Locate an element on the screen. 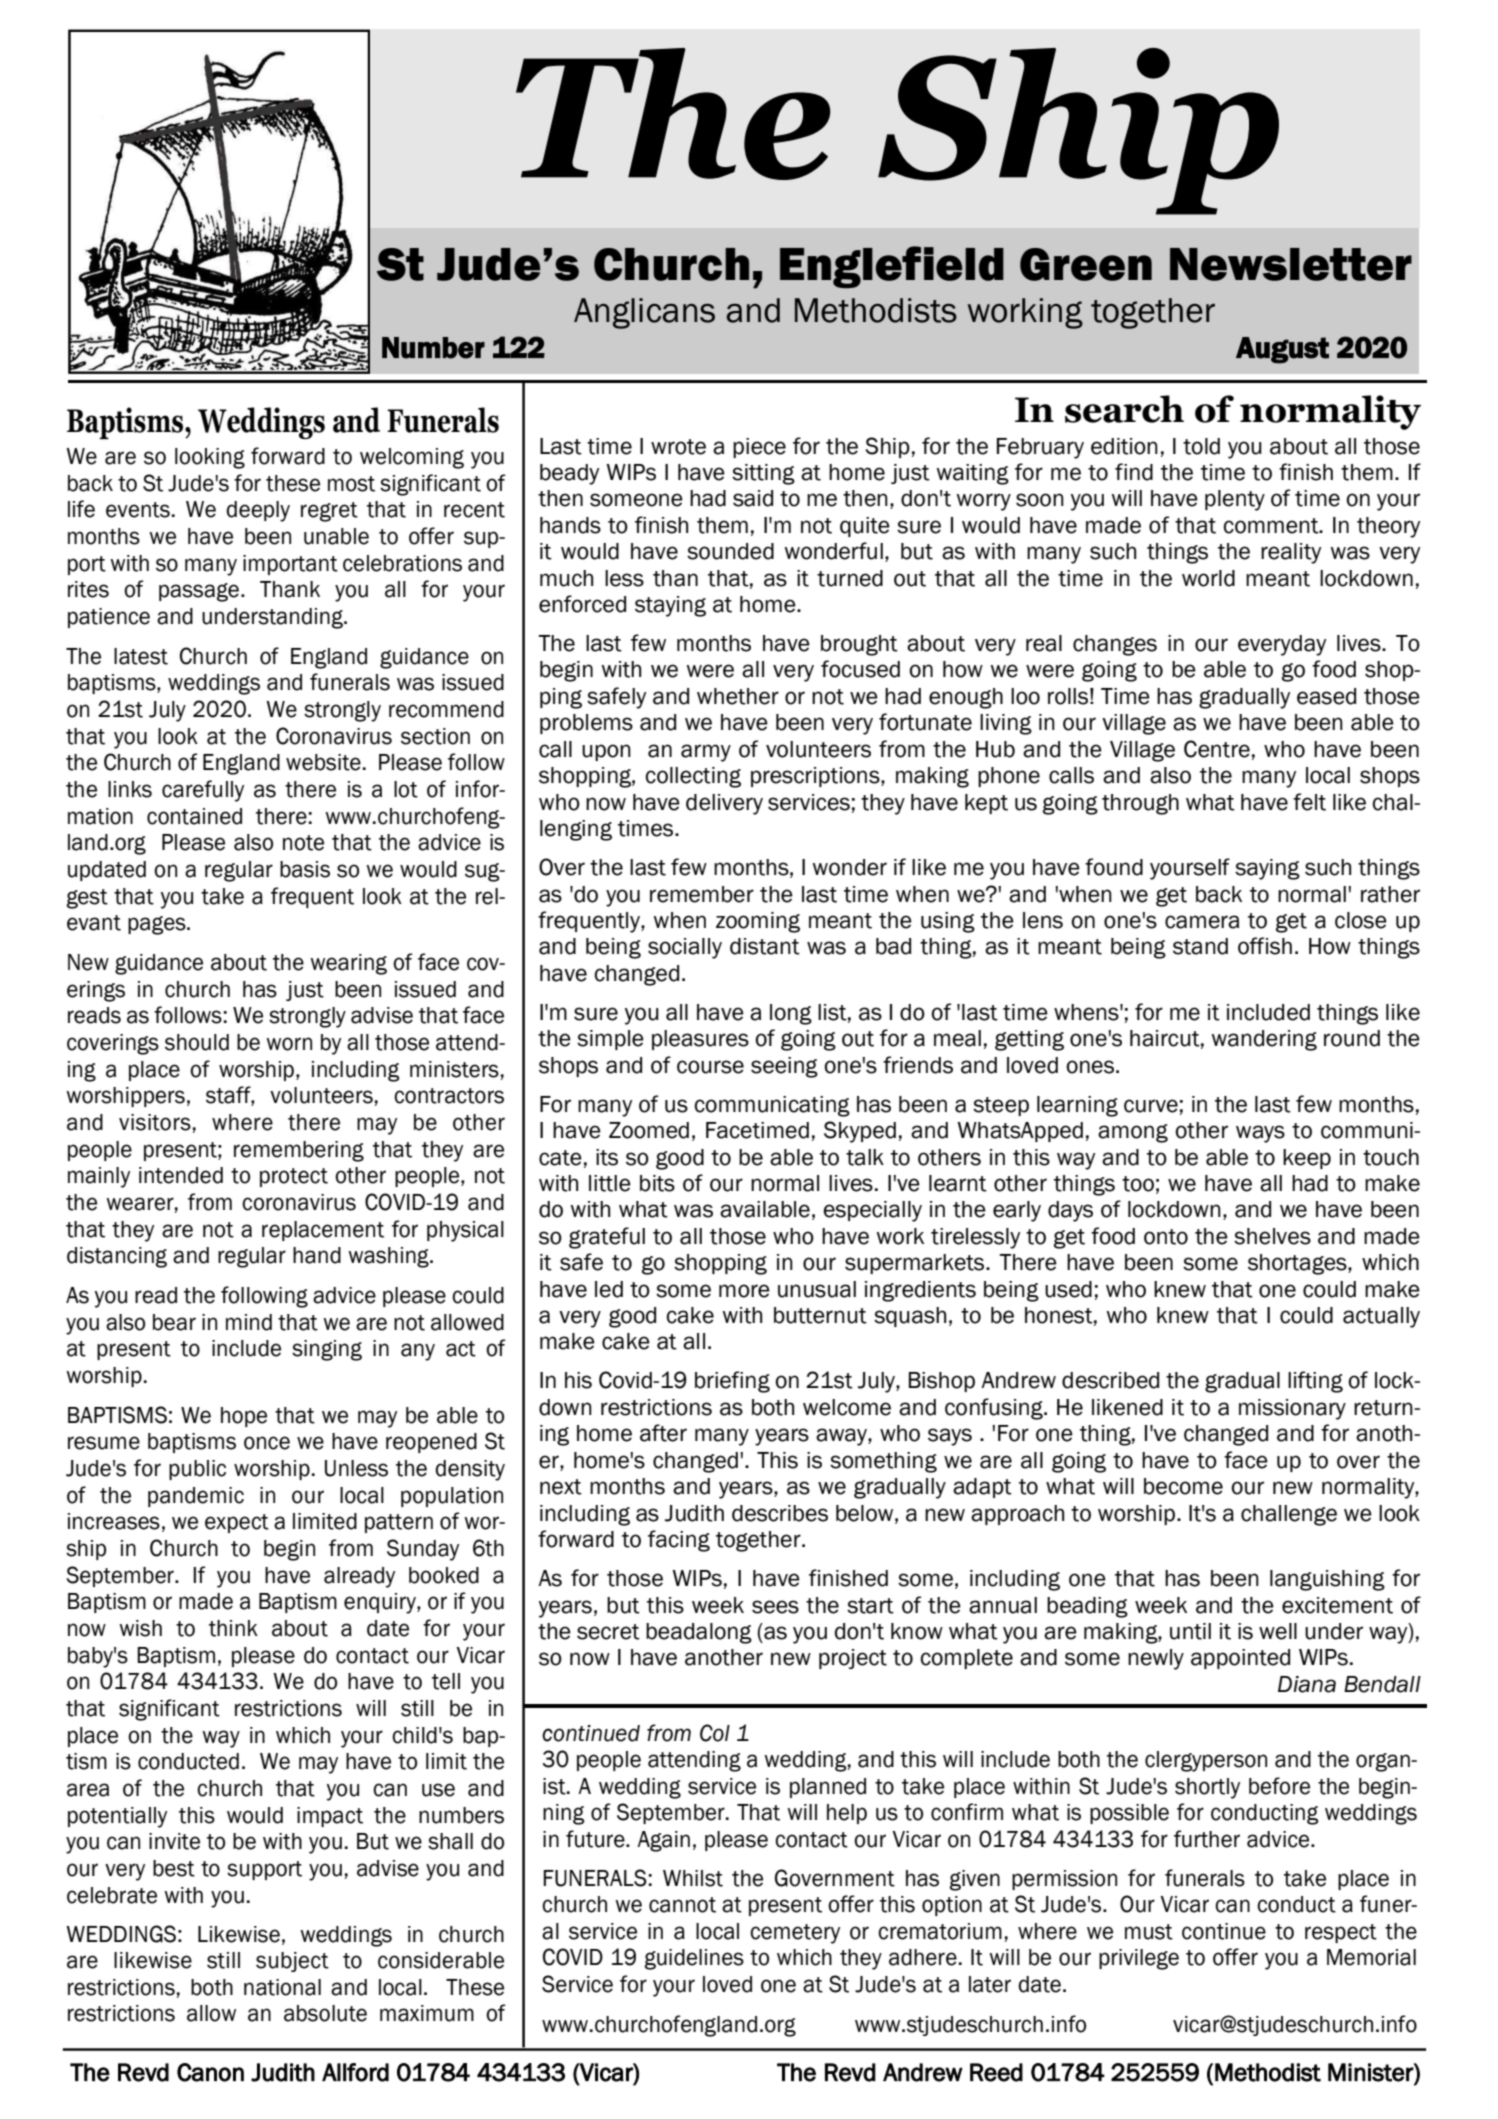 The height and width of the screenshot is (2119, 1498). after is located at coordinates (663, 1433).
